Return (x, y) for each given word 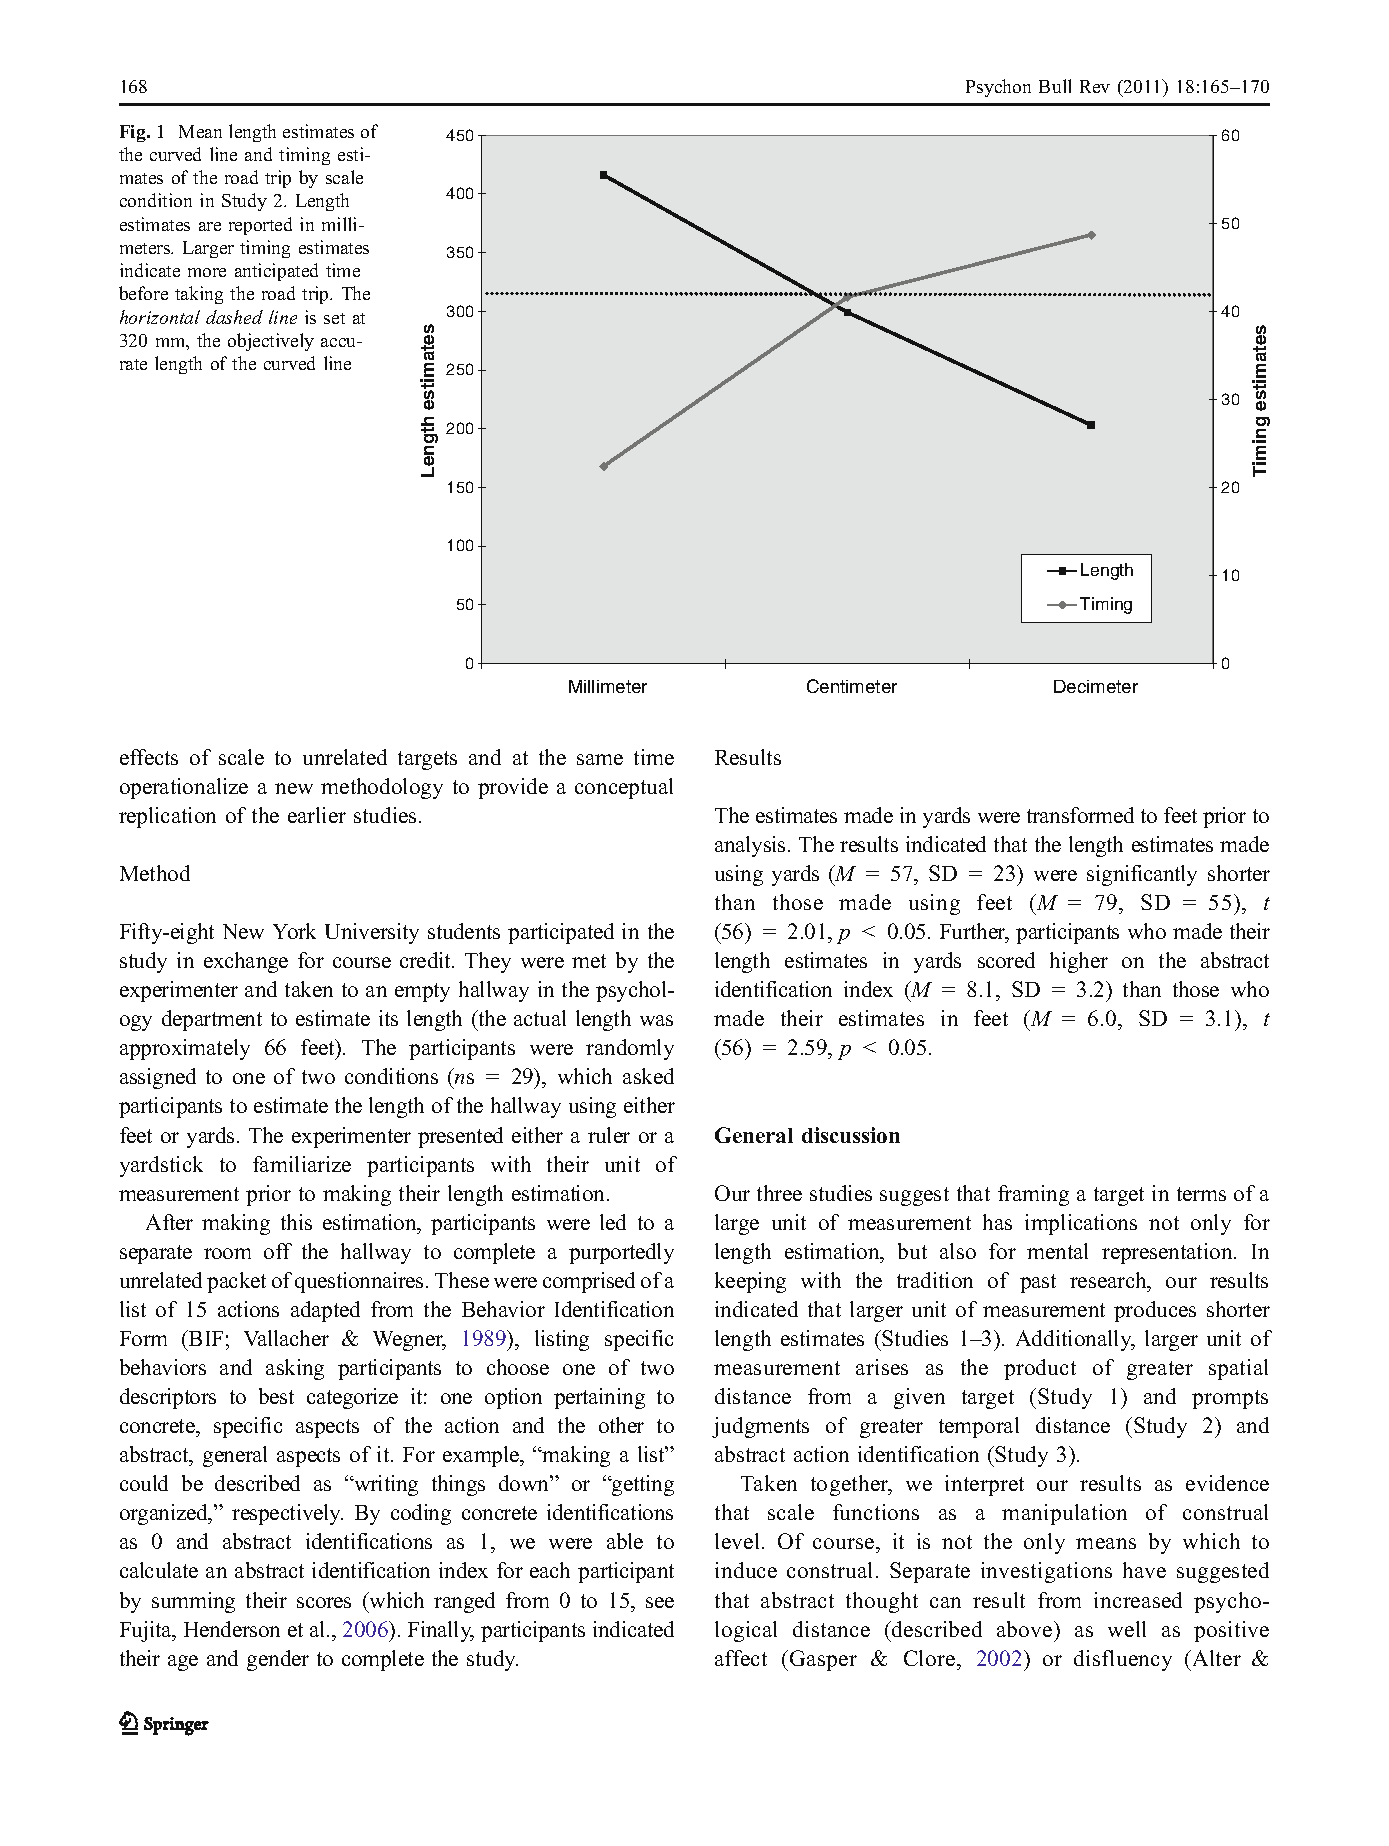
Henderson (232, 1629)
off (278, 1251)
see (660, 1602)
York (294, 931)
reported (260, 226)
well (1127, 1629)
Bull (1055, 86)
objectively (271, 342)
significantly (1142, 875)
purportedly (621, 1253)
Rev (1095, 86)
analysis (752, 846)
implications (1081, 1224)
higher (1079, 962)
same (600, 759)
